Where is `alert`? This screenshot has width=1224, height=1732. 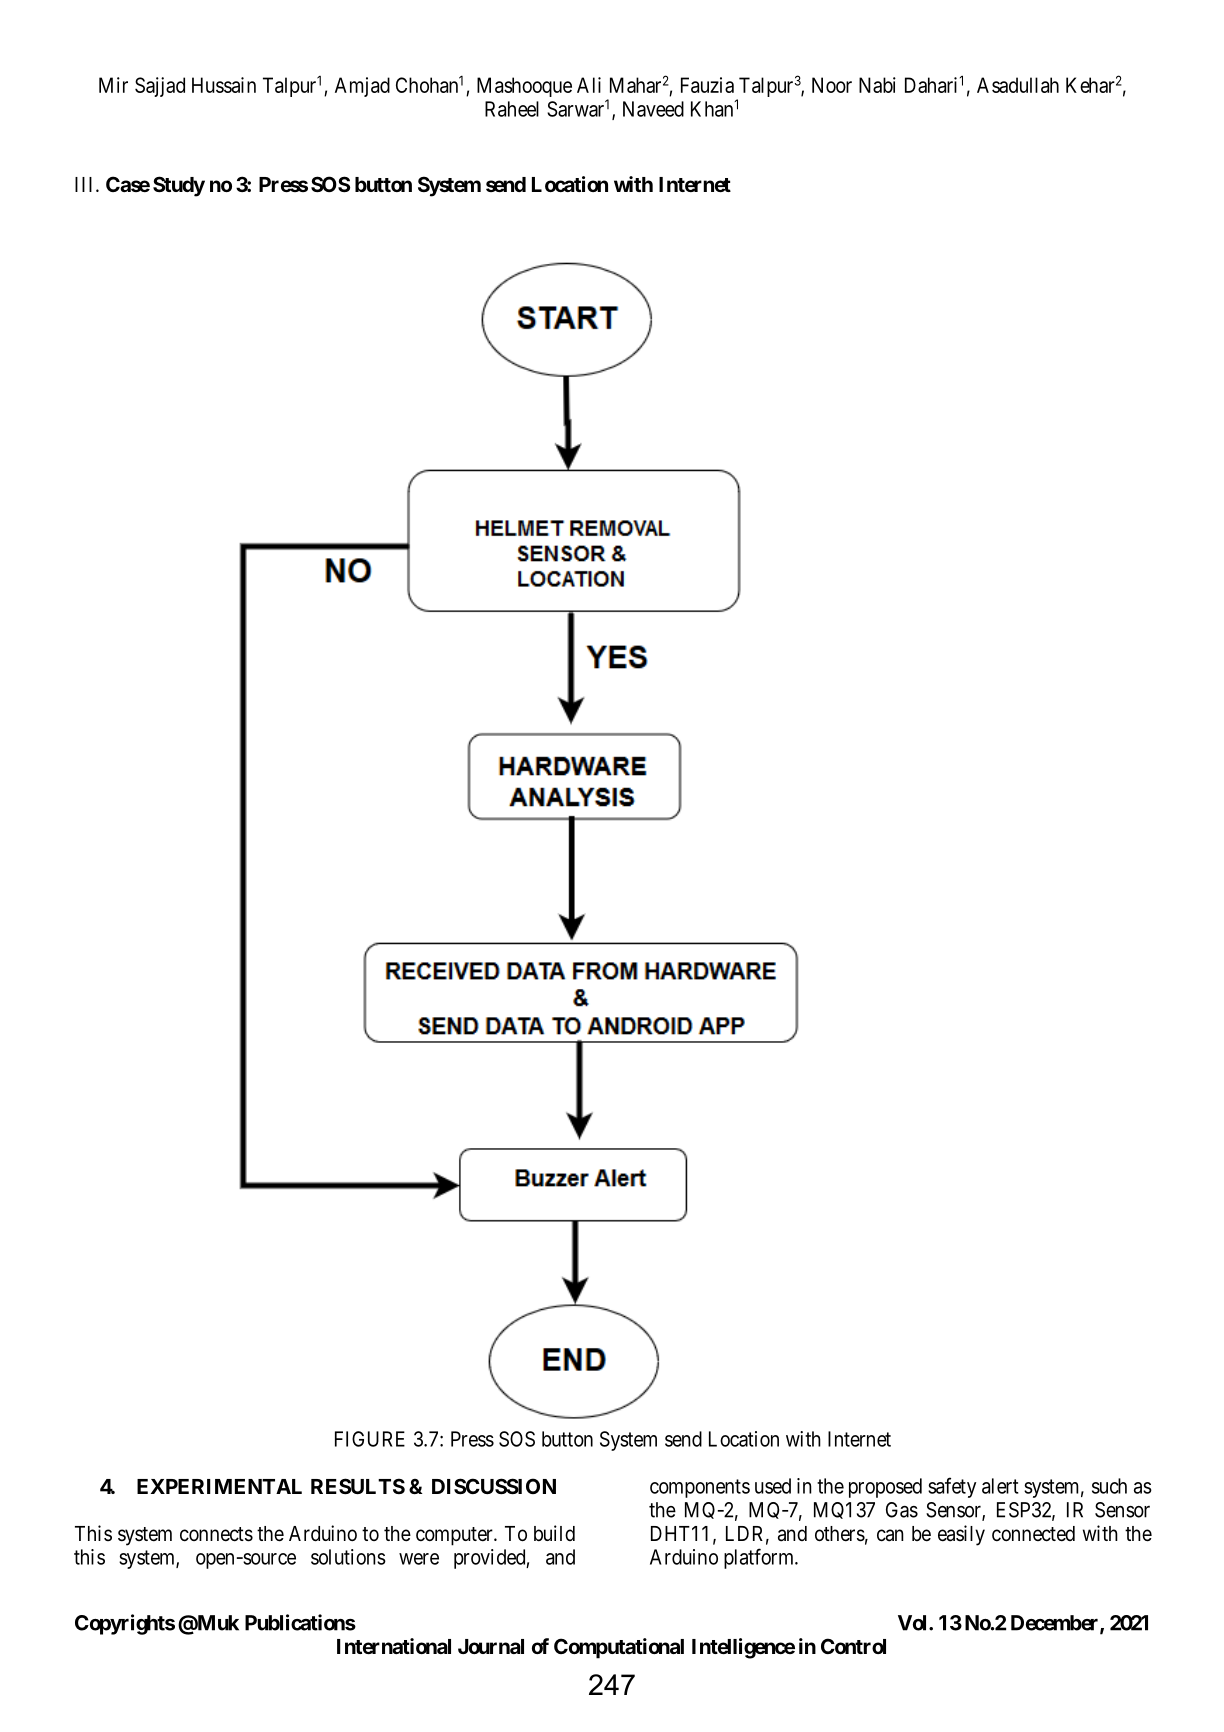 alert is located at coordinates (1000, 1486).
